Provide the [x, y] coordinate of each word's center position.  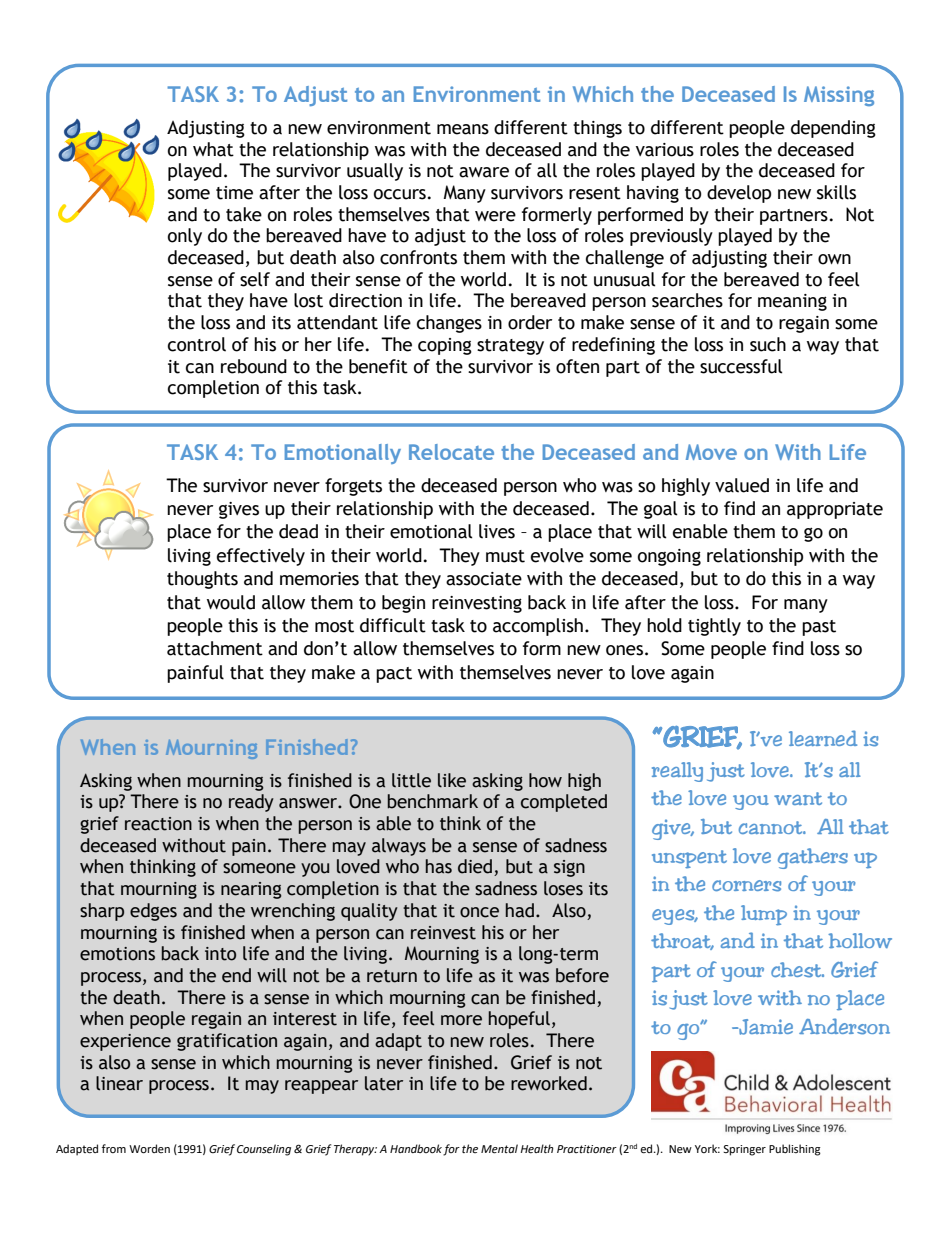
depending [833, 129]
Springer [744, 1150]
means [463, 129]
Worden [149, 1149]
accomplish [538, 627]
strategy [510, 347]
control [197, 344]
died [476, 867]
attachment [215, 648]
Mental [499, 1149]
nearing [251, 890]
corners [746, 886]
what [213, 149]
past [819, 628]
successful [741, 366]
